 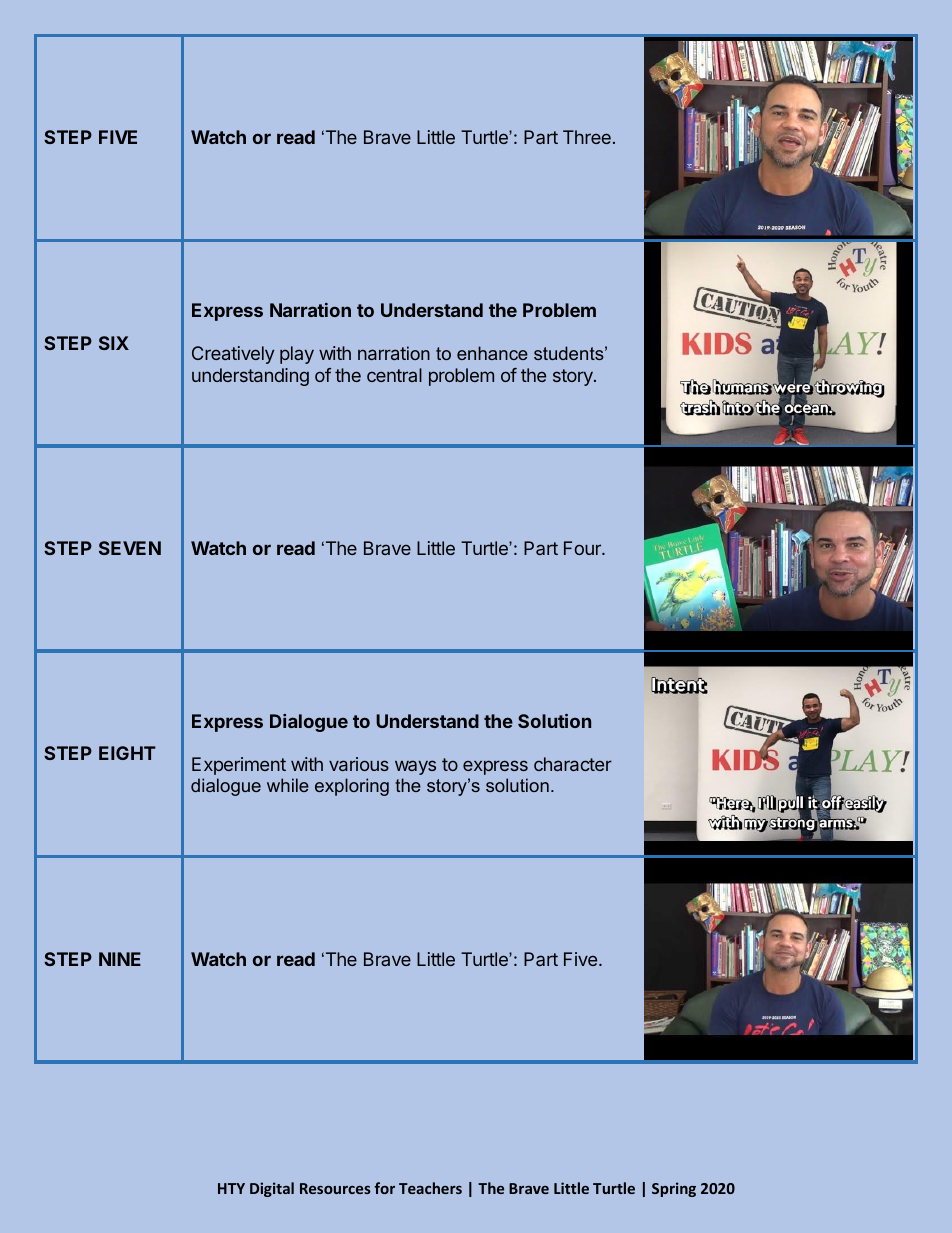 I want to click on Four, so click(x=583, y=548).
